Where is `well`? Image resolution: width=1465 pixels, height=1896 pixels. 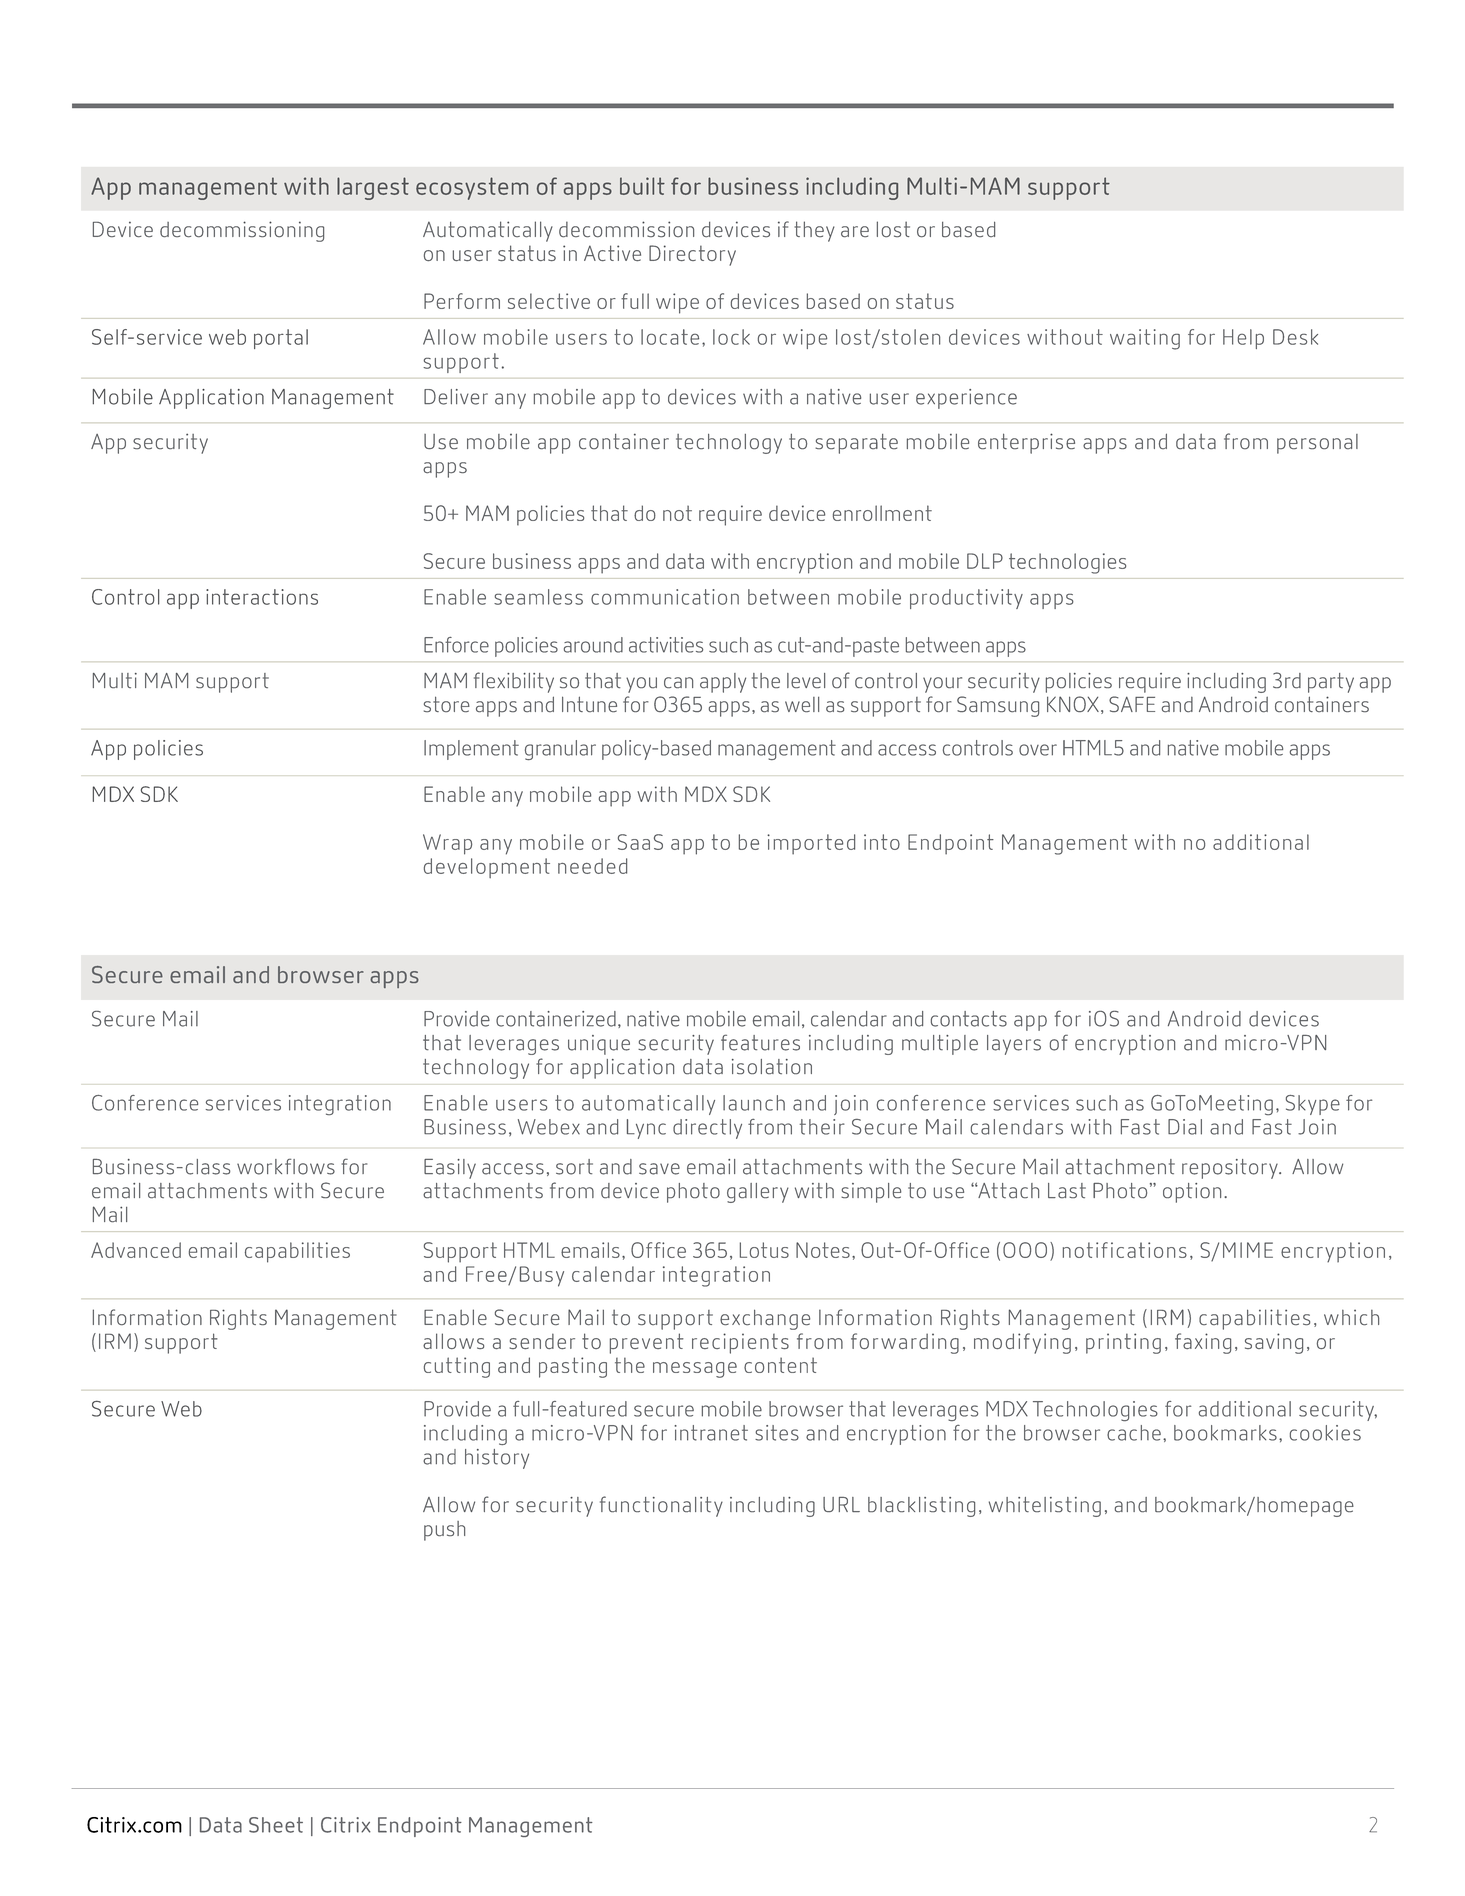
well is located at coordinates (802, 704).
